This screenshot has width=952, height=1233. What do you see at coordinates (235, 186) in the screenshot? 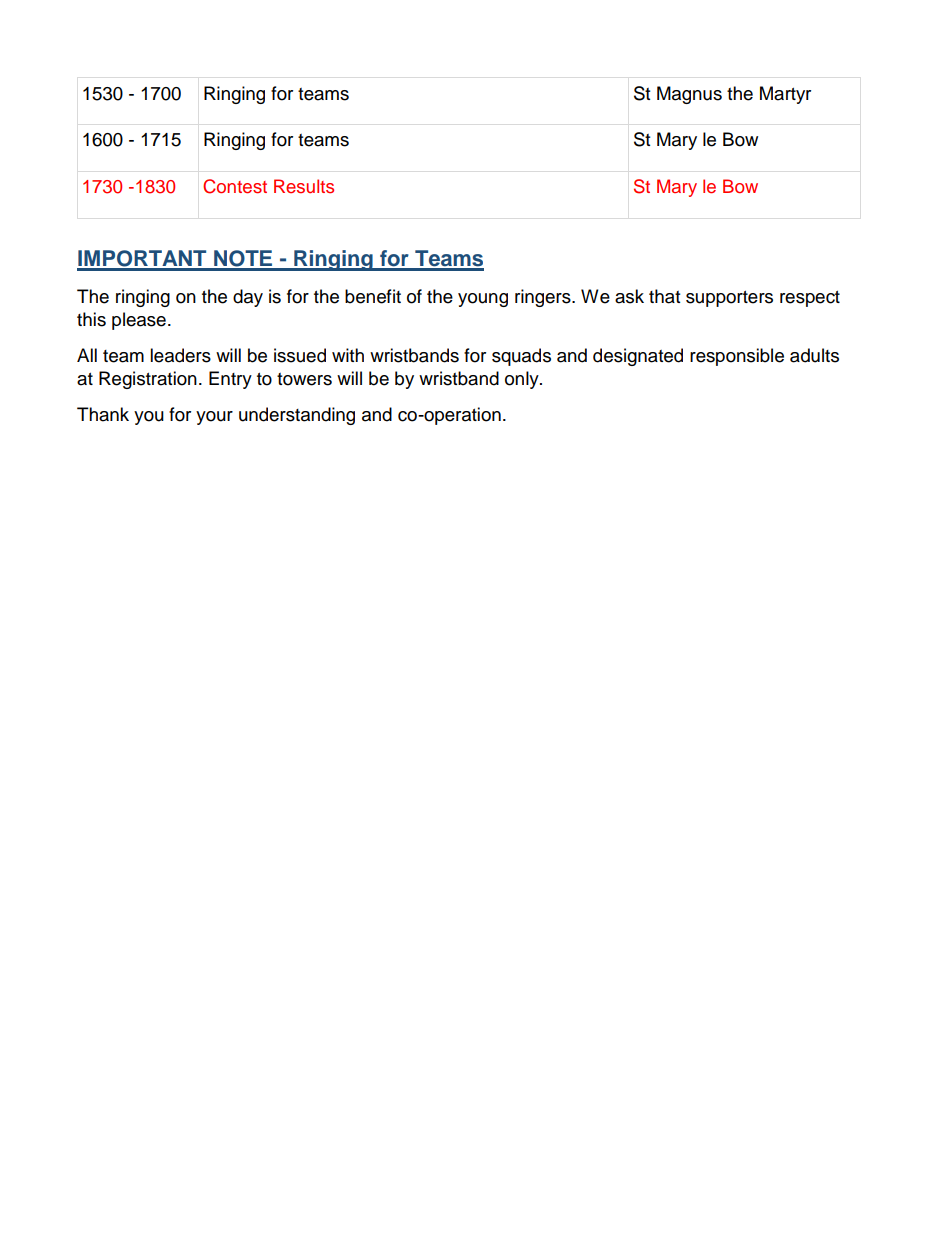
I see `Contest` at bounding box center [235, 186].
